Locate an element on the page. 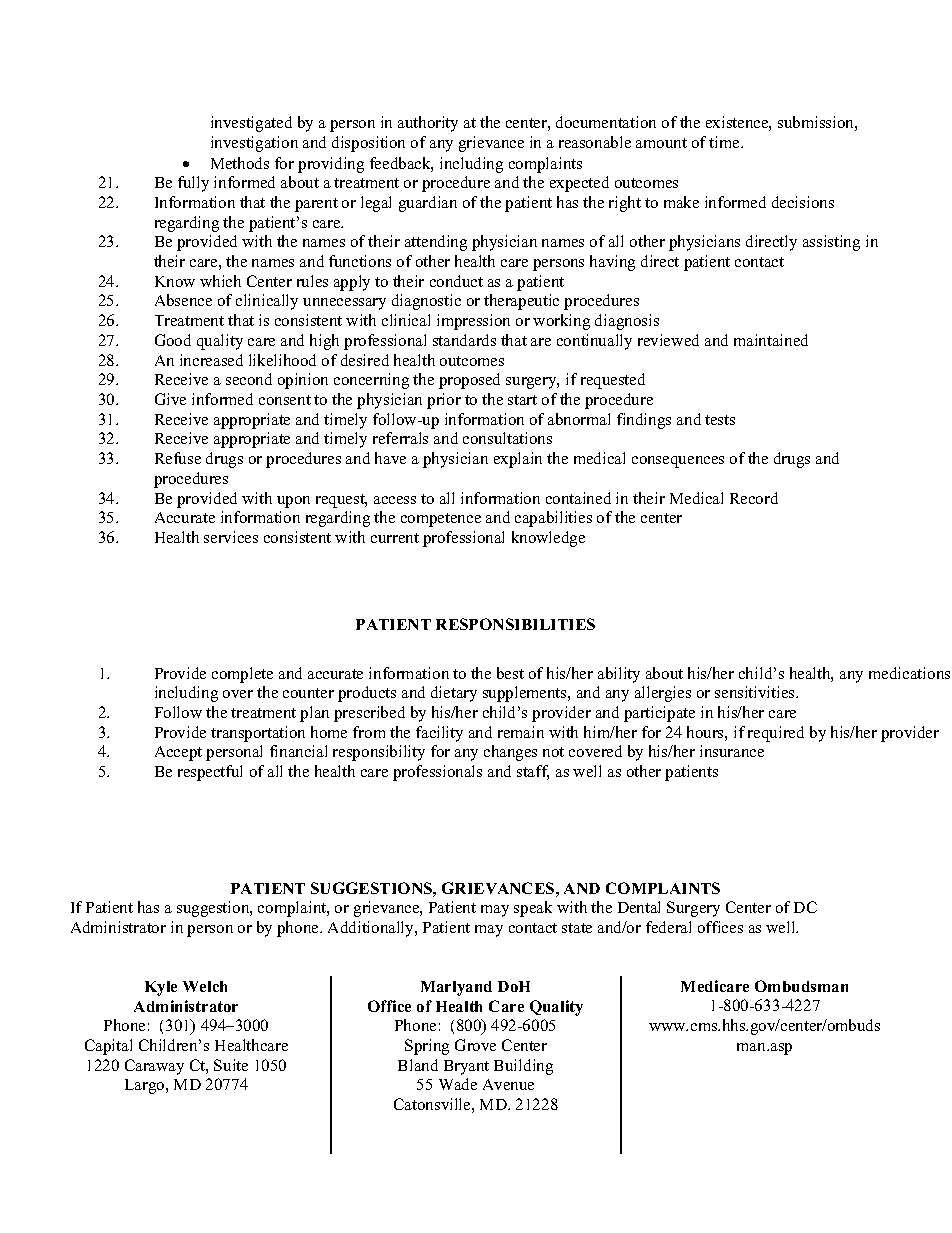 The width and height of the page is (952, 1233). Suite is located at coordinates (231, 1065).
